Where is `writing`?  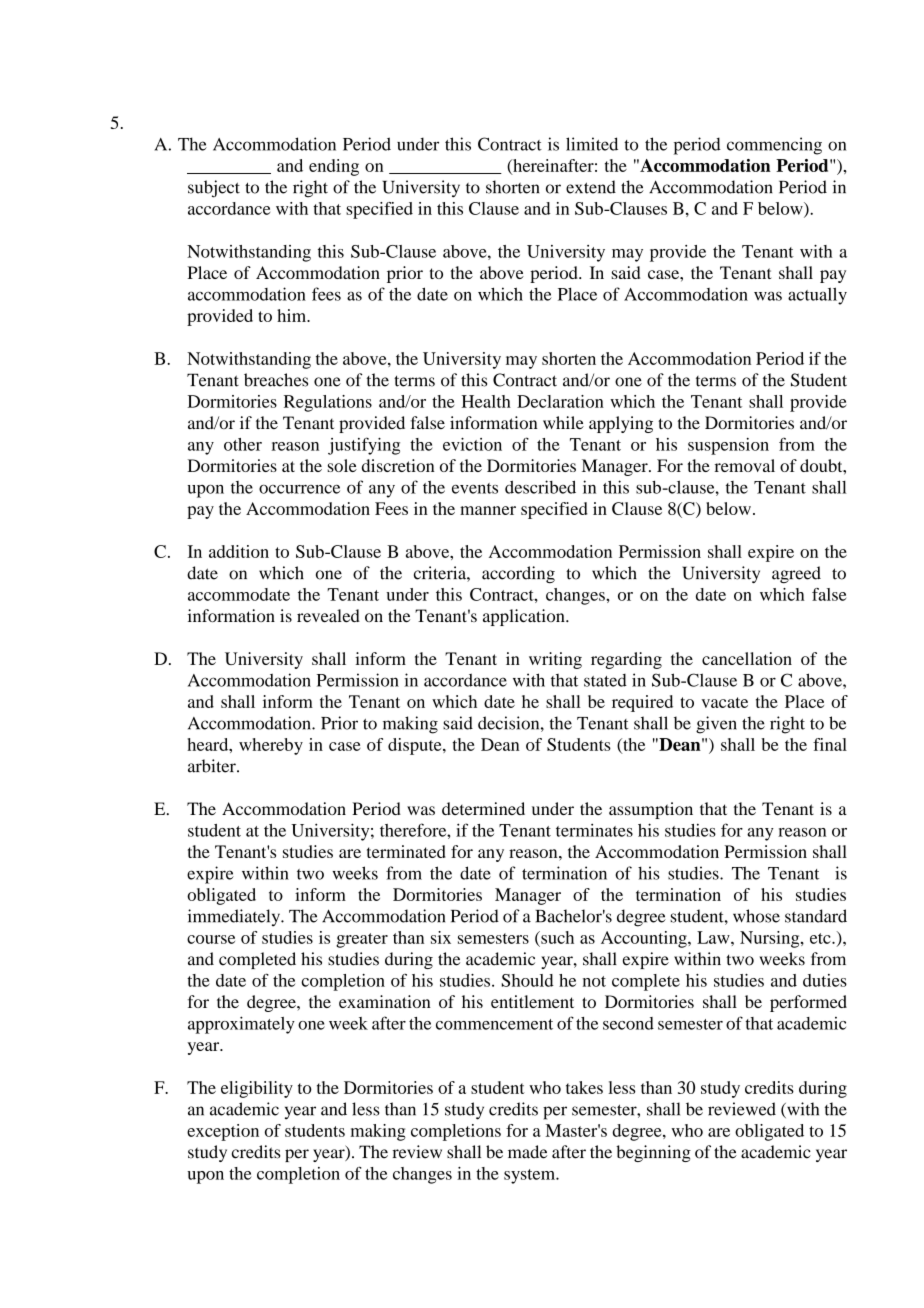 writing is located at coordinates (555, 660).
